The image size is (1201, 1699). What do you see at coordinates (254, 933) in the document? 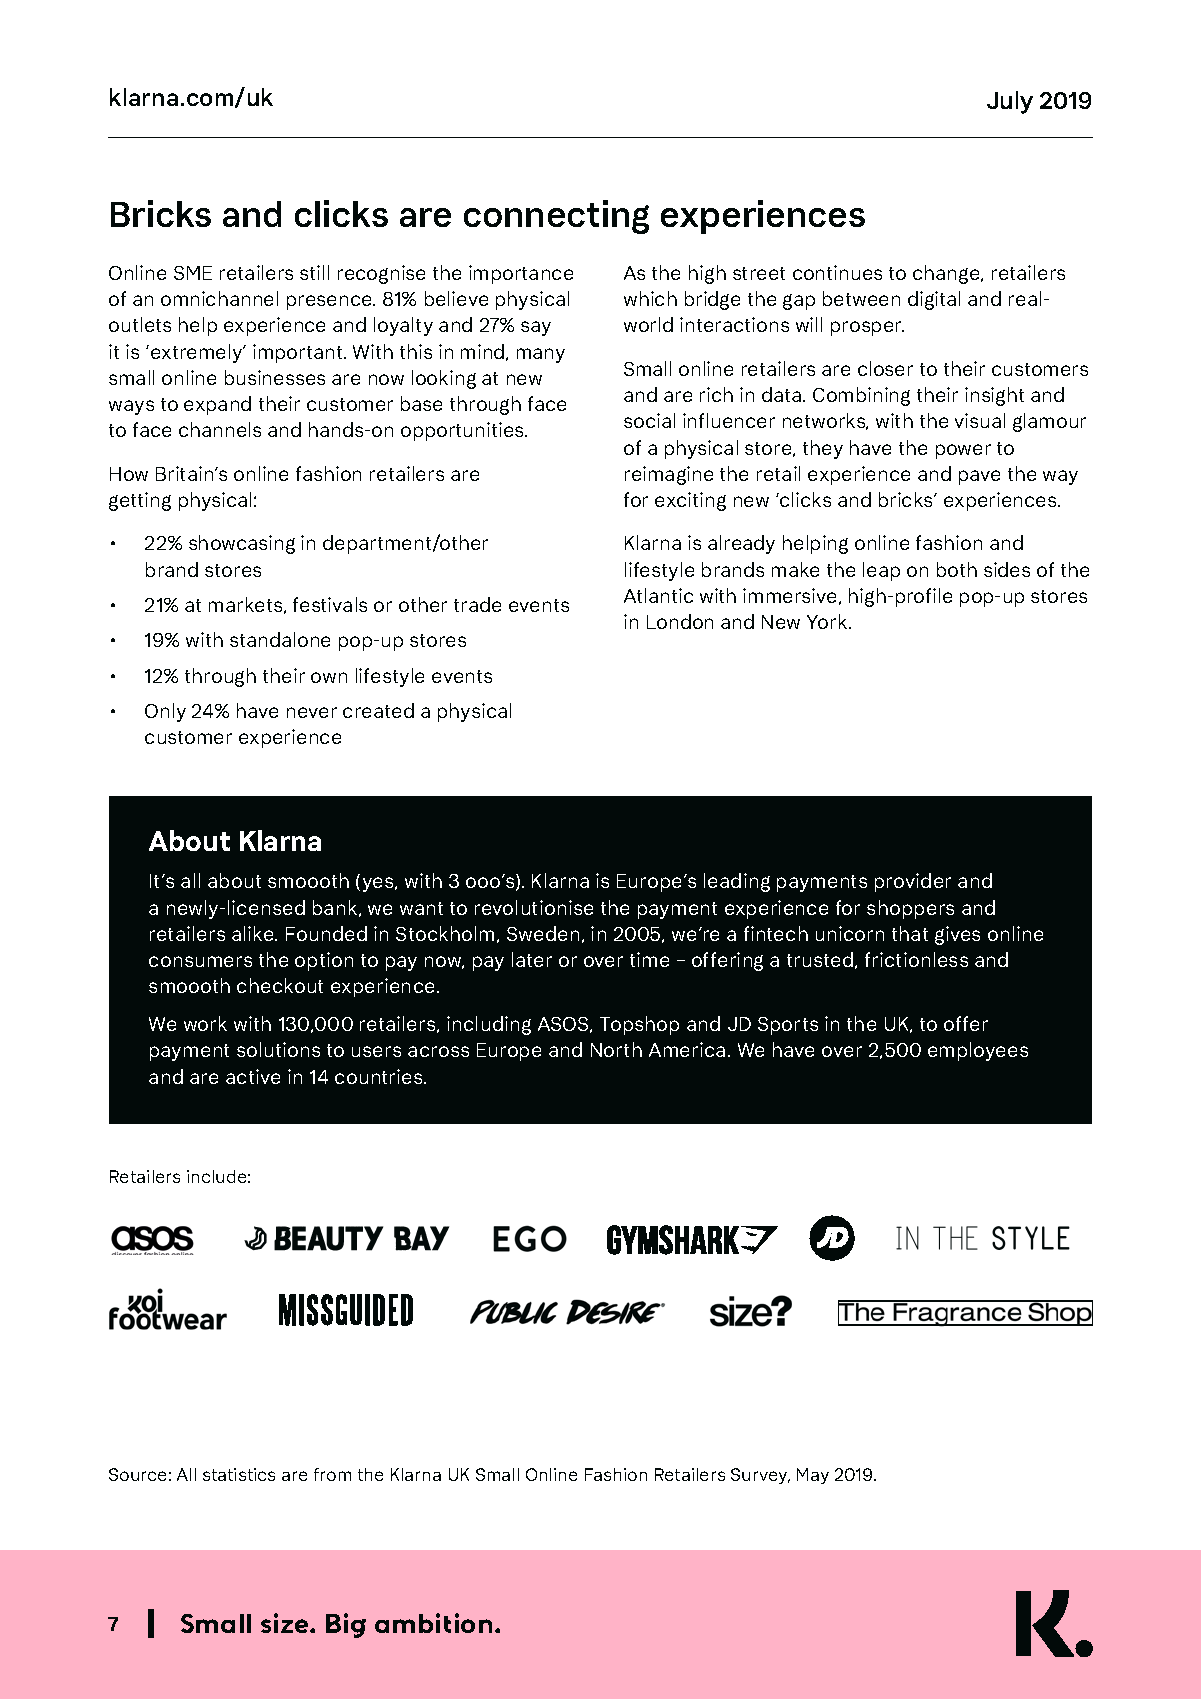
I see `alike` at bounding box center [254, 933].
